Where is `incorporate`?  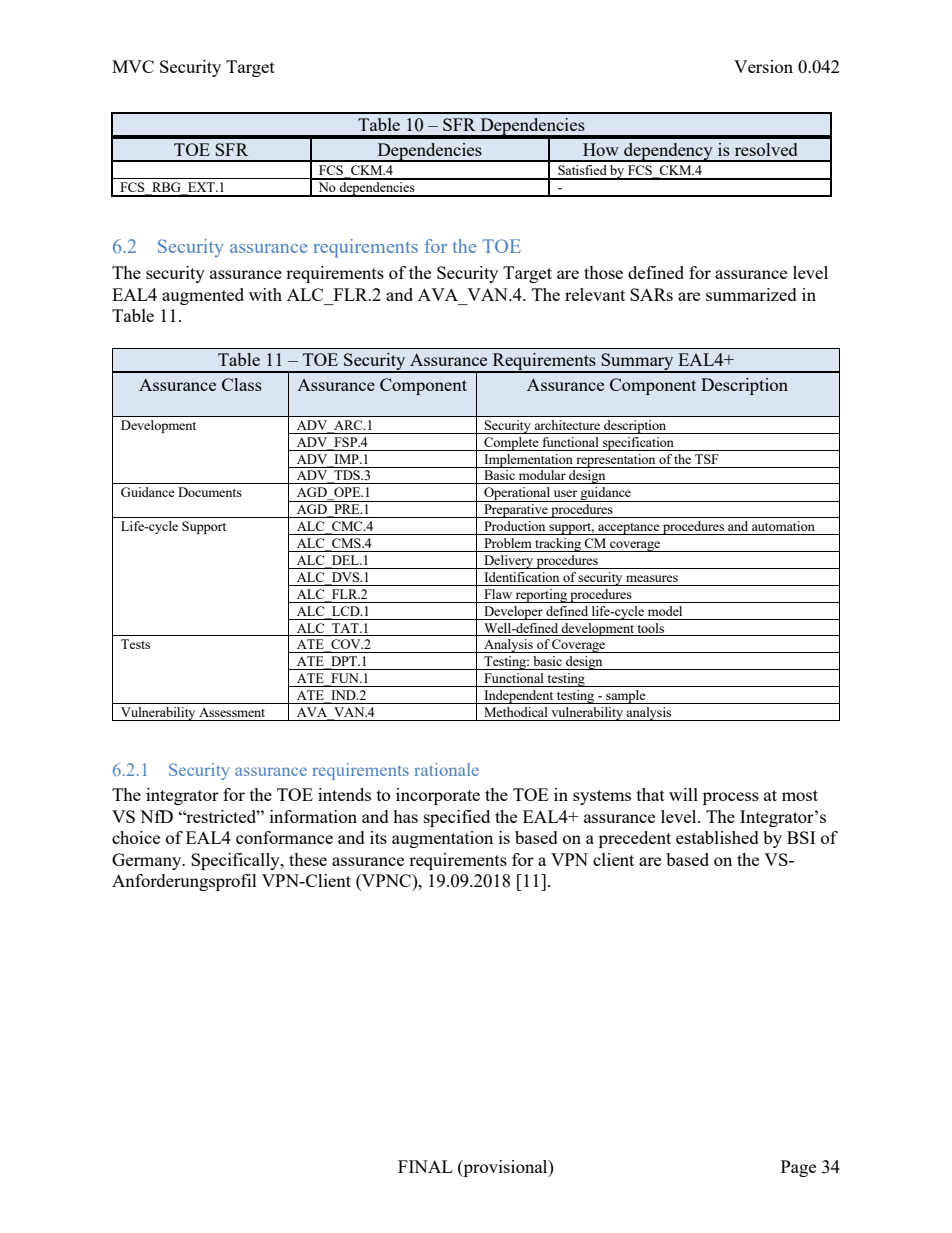
incorporate is located at coordinates (438, 796).
